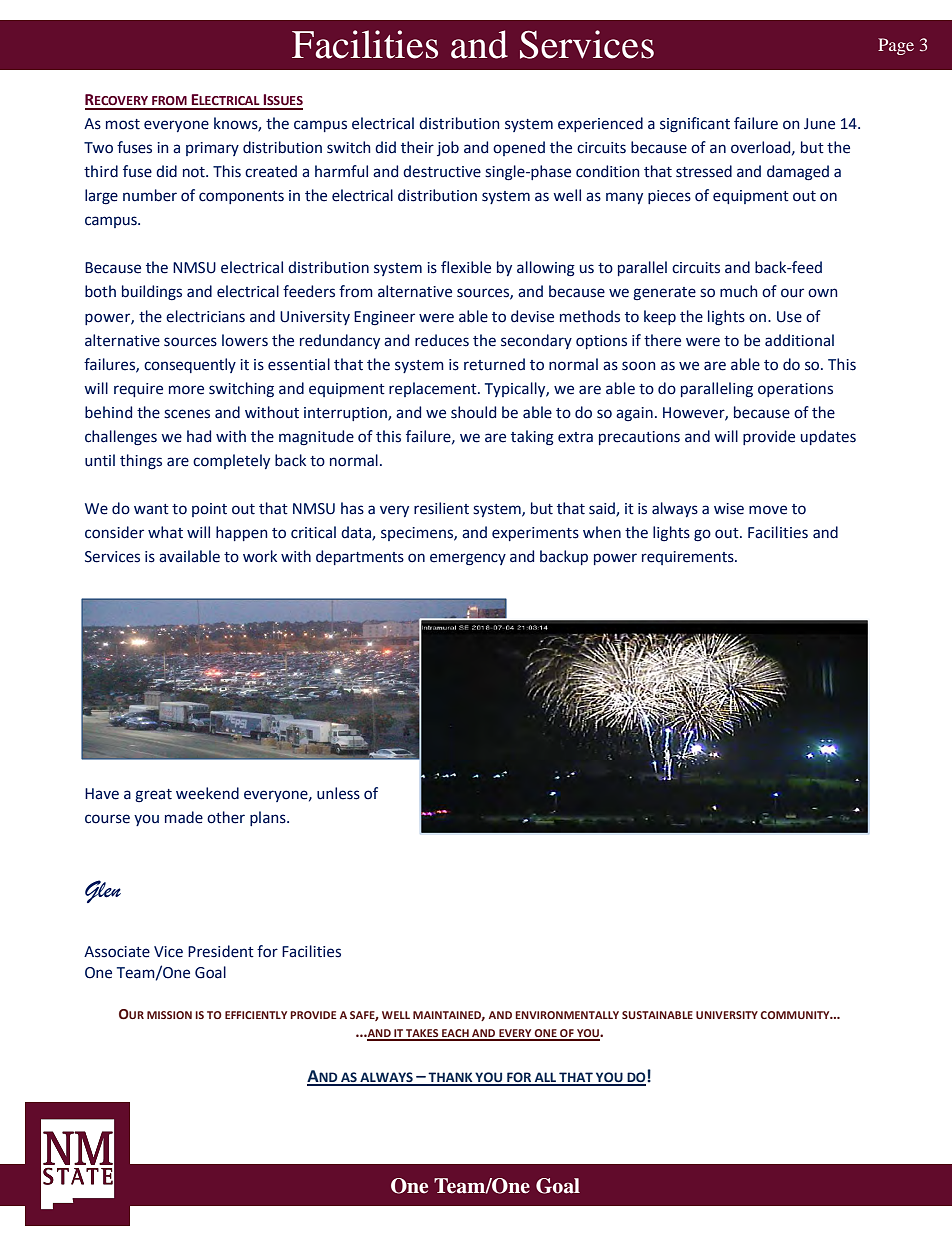  Describe the element at coordinates (473, 412) in the screenshot. I see `should` at that location.
